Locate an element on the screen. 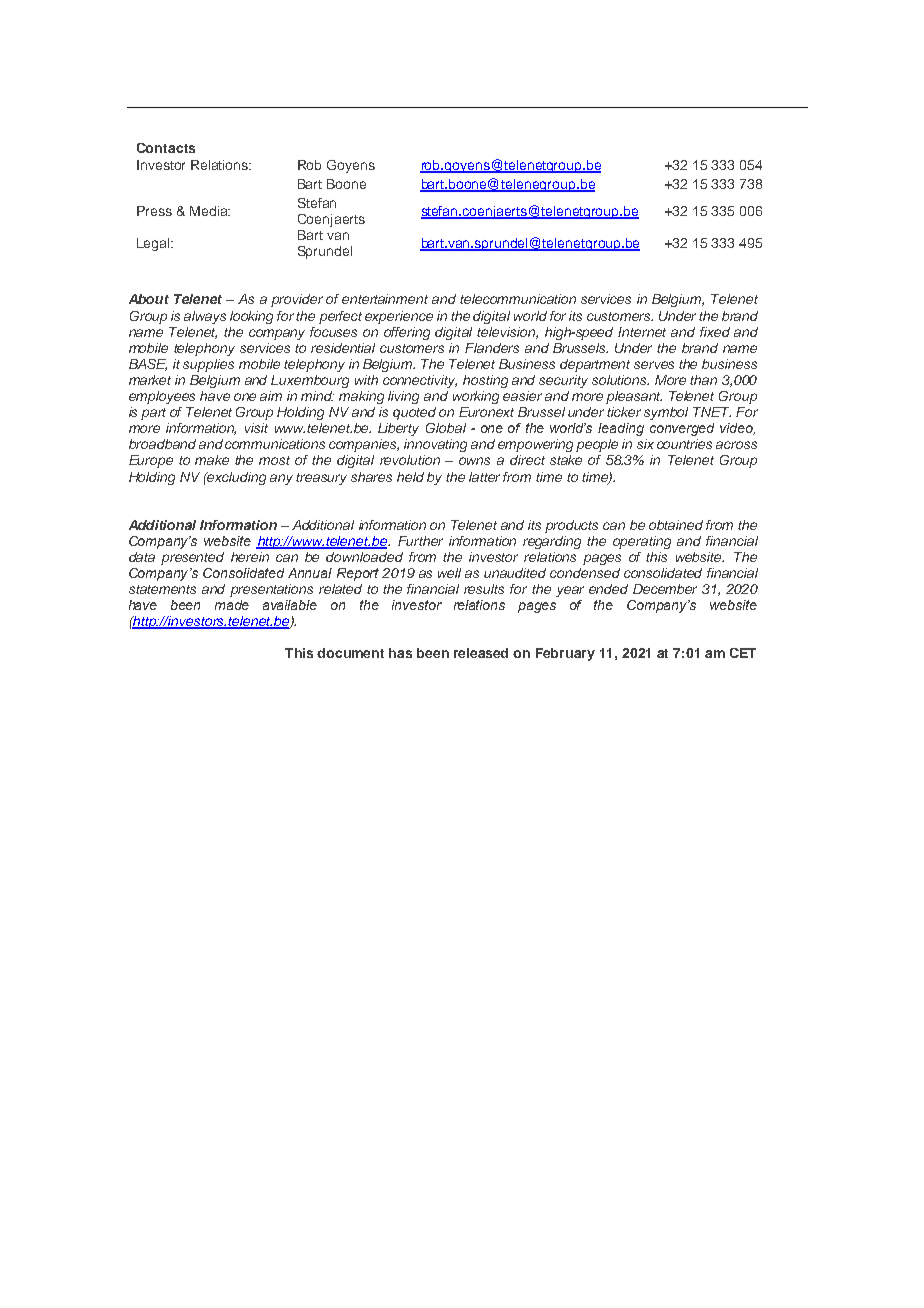 This screenshot has height=1308, width=924. made is located at coordinates (232, 605).
